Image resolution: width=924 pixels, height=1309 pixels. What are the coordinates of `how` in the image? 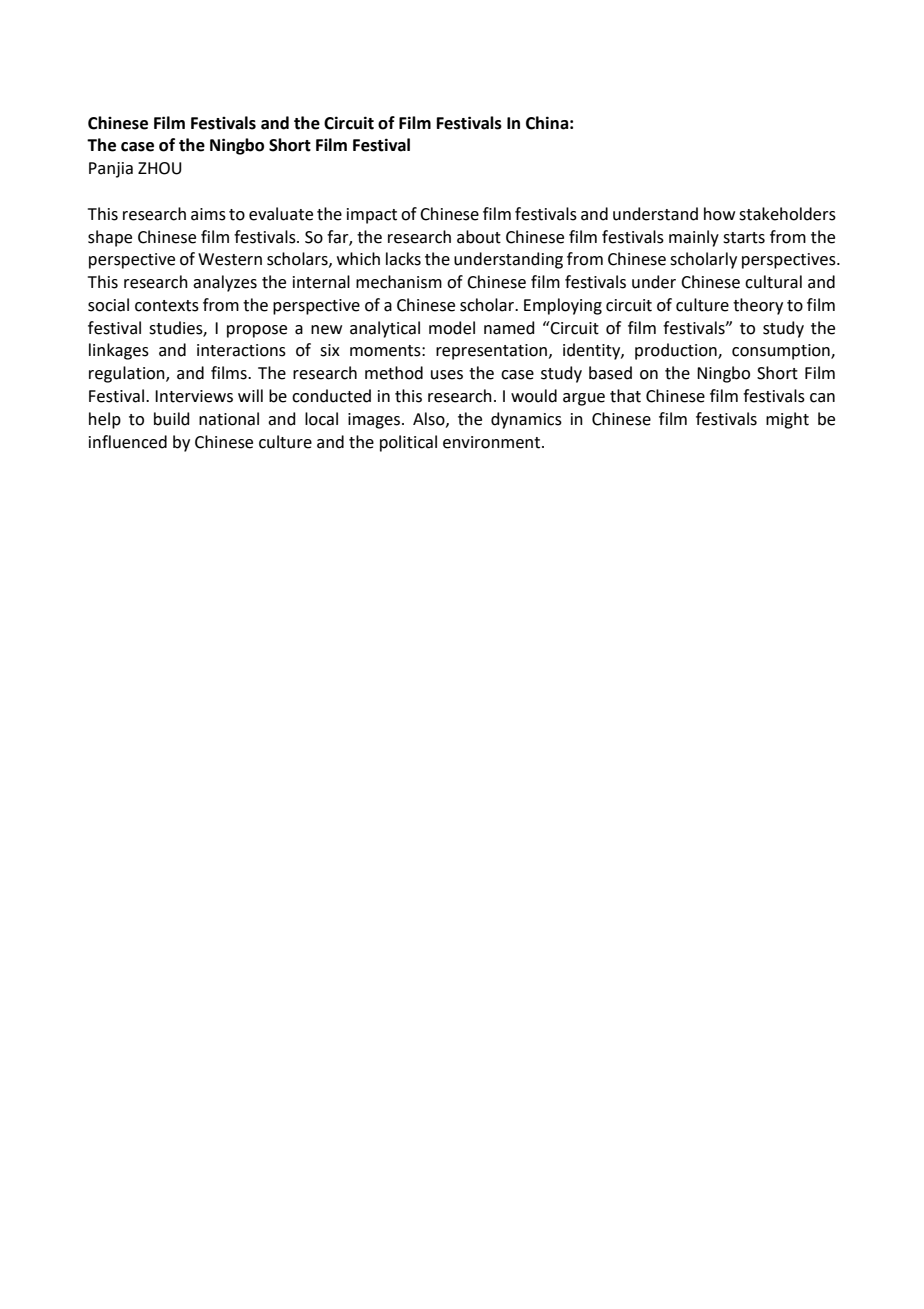 It's located at (719, 214).
